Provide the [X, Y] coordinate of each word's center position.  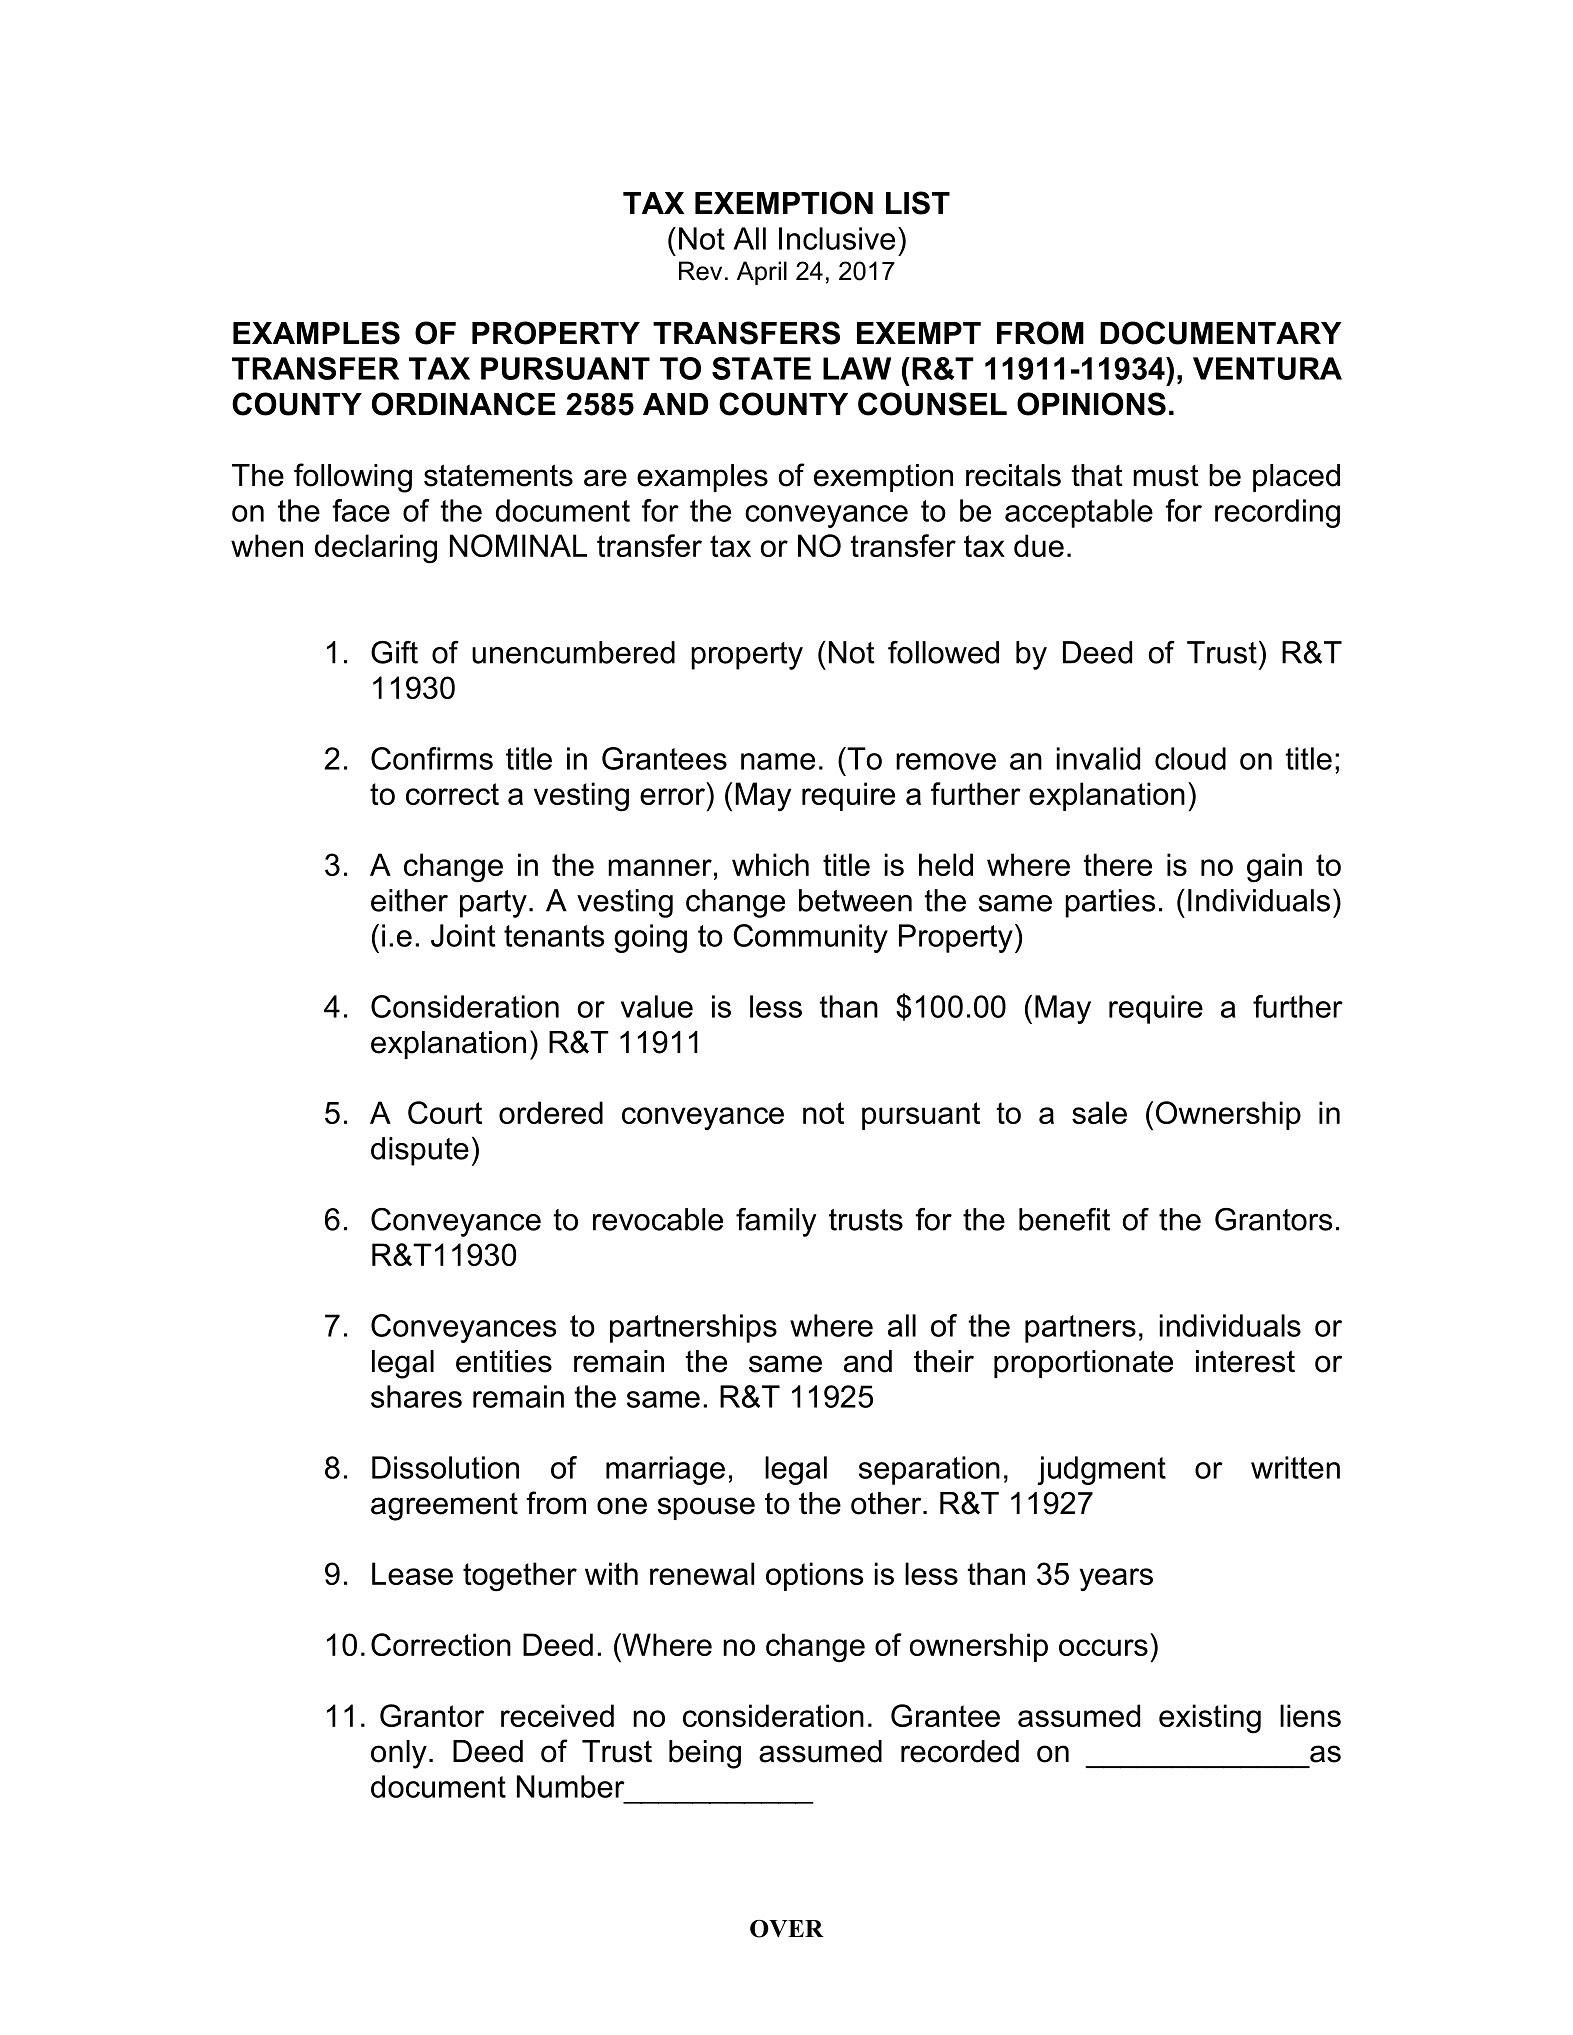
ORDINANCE [464, 404]
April [762, 273]
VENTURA [1267, 368]
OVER [787, 1929]
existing [1210, 1719]
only [399, 1754]
